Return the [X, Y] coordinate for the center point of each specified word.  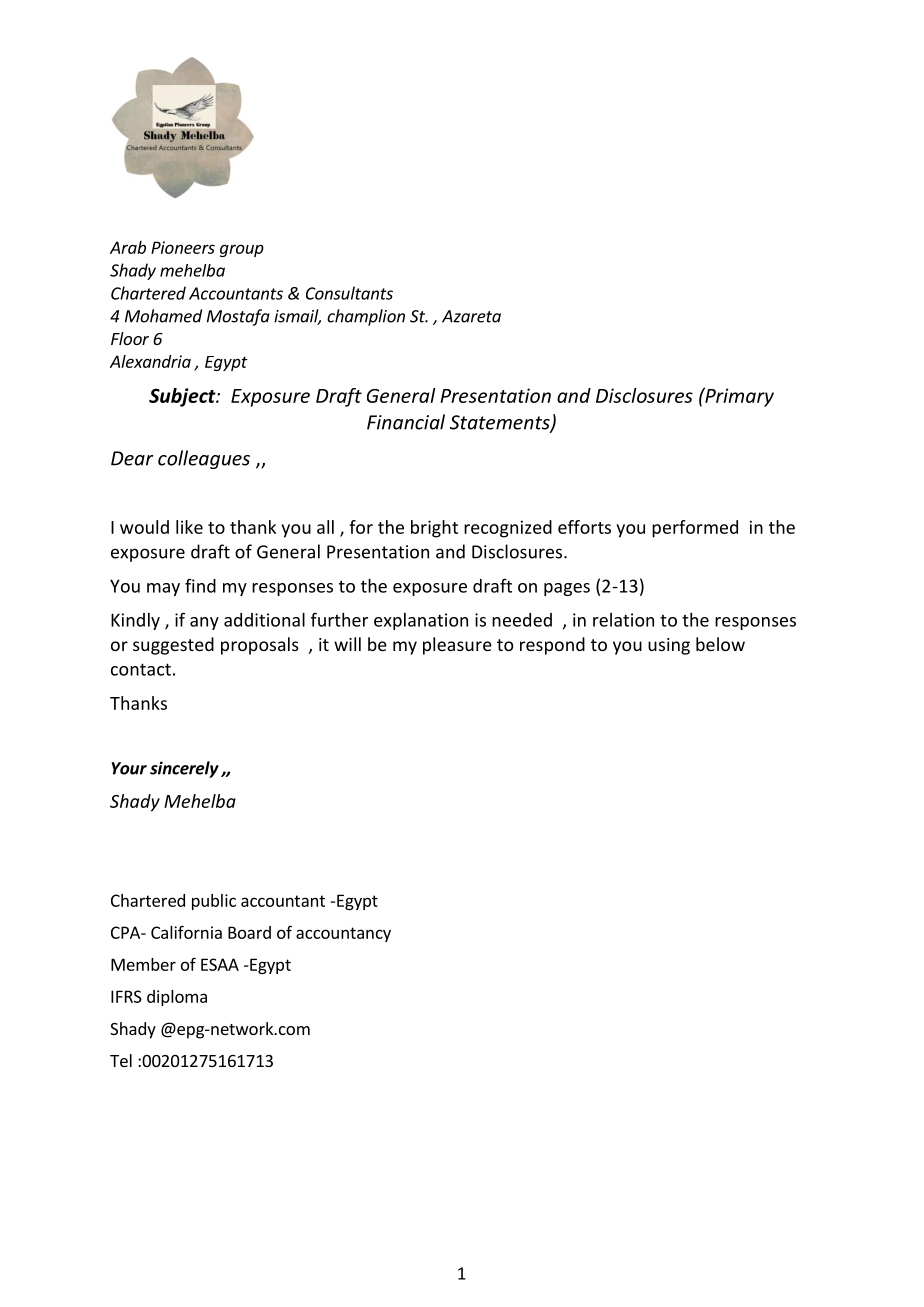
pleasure [457, 646]
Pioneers [183, 247]
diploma [177, 998]
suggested [173, 646]
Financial [406, 422]
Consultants [349, 293]
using [669, 646]
